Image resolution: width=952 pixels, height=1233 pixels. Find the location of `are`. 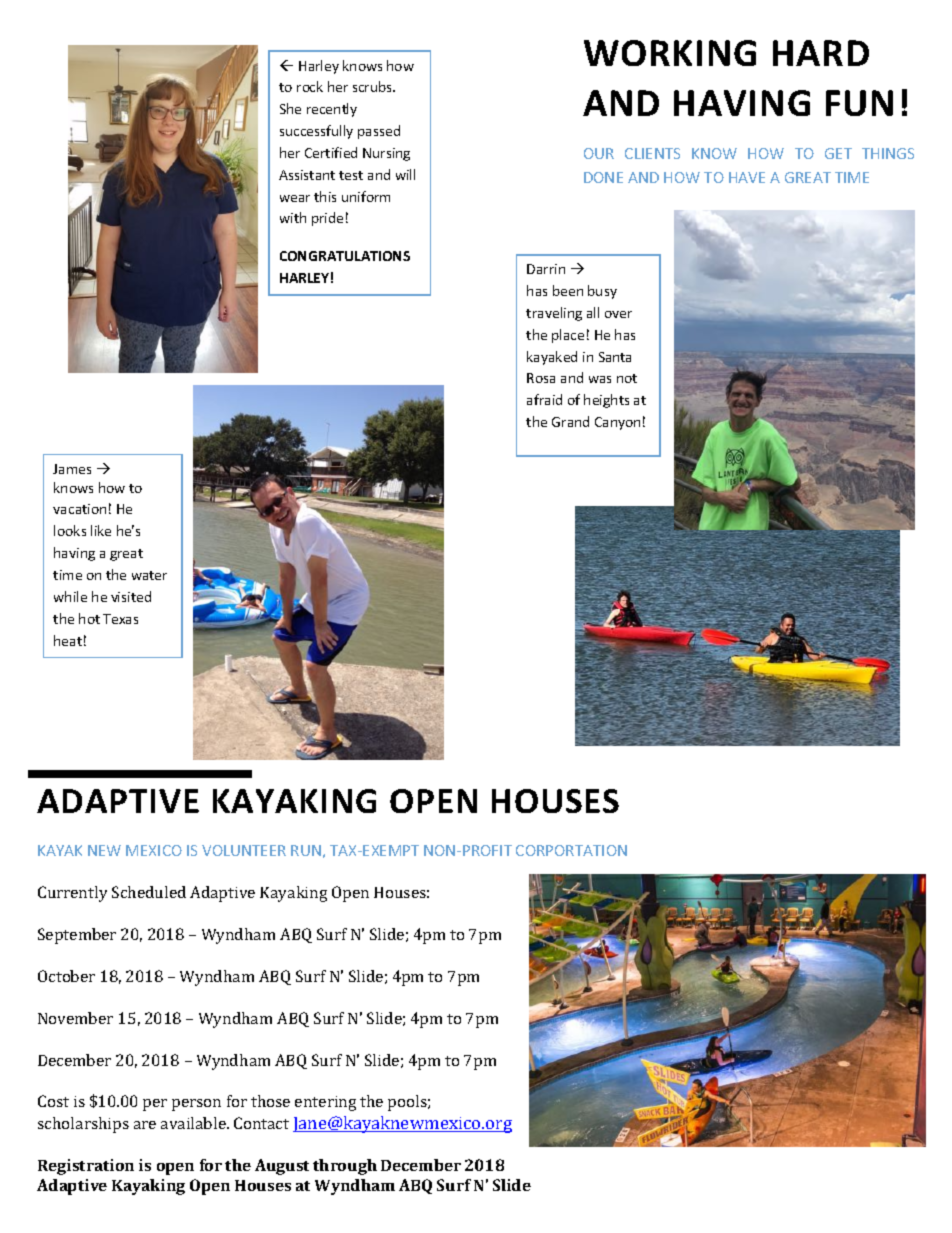

are is located at coordinates (145, 1125).
